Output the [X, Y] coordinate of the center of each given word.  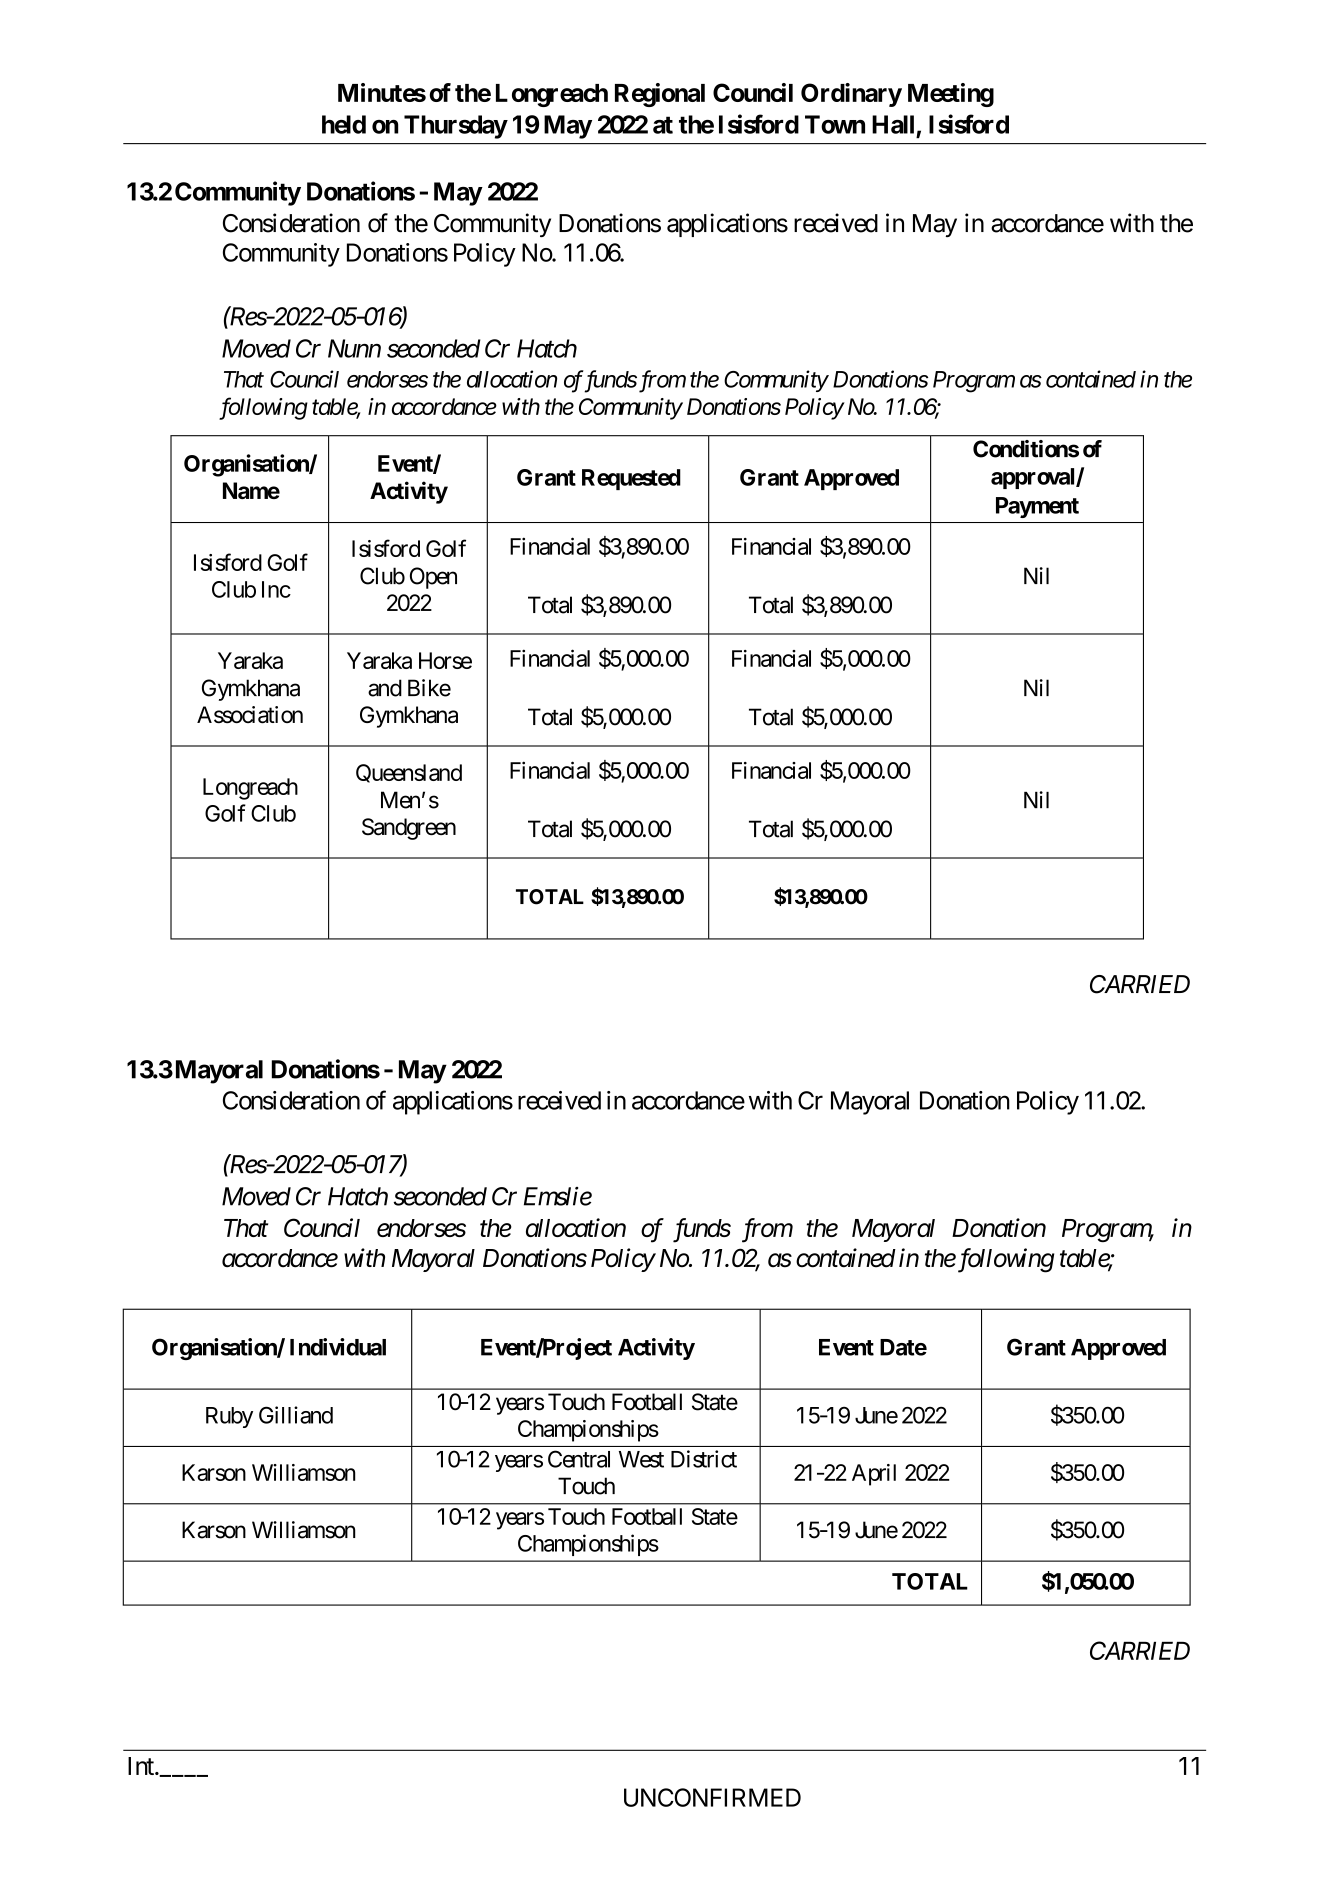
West [641, 1459]
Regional [660, 95]
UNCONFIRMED [712, 1797]
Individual [338, 1347]
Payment [1037, 507]
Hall [893, 124]
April [874, 1475]
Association [250, 715]
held [344, 124]
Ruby [229, 1417]
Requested [631, 479]
